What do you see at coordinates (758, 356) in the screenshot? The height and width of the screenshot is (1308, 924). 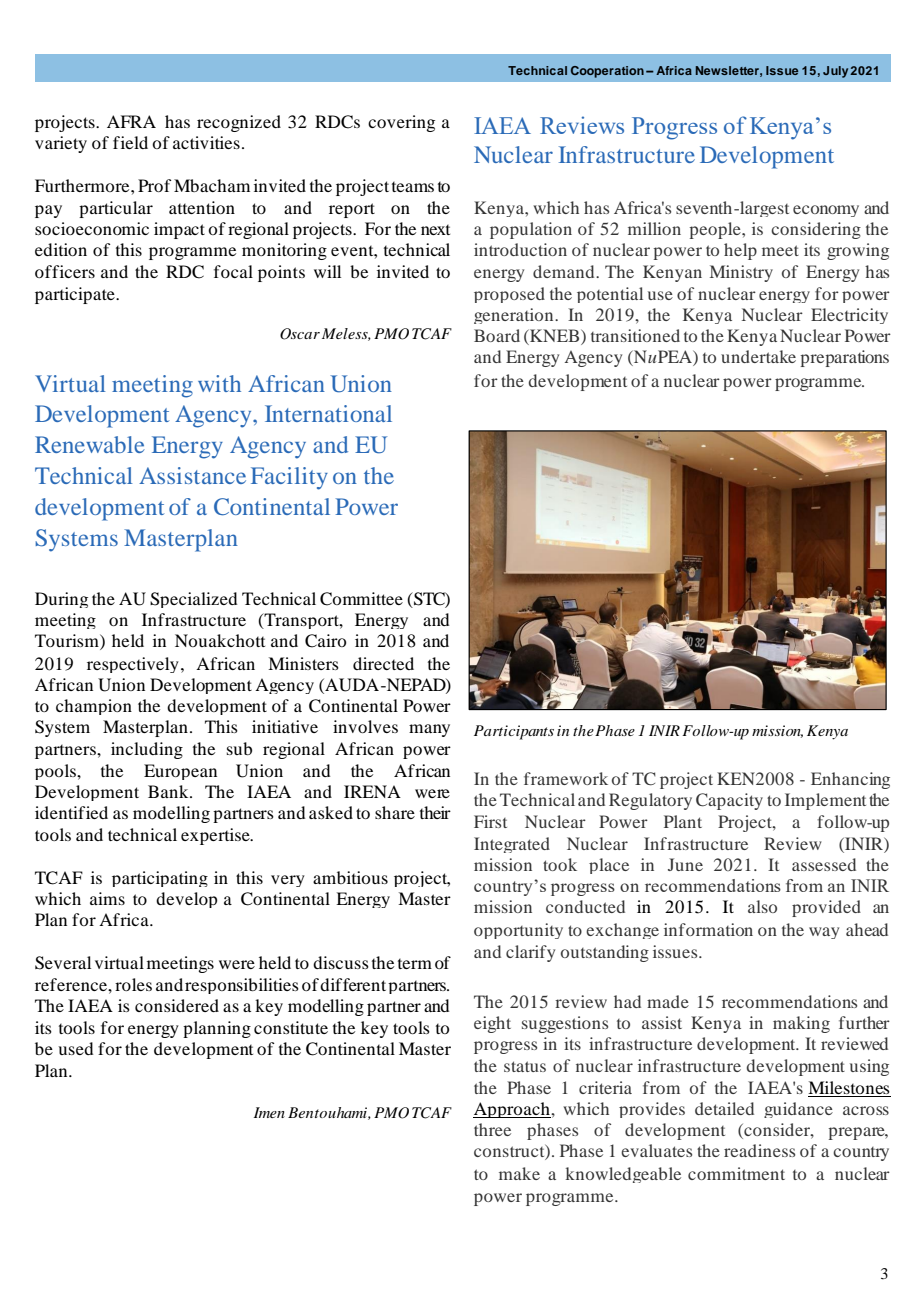 I see `undertake` at bounding box center [758, 356].
